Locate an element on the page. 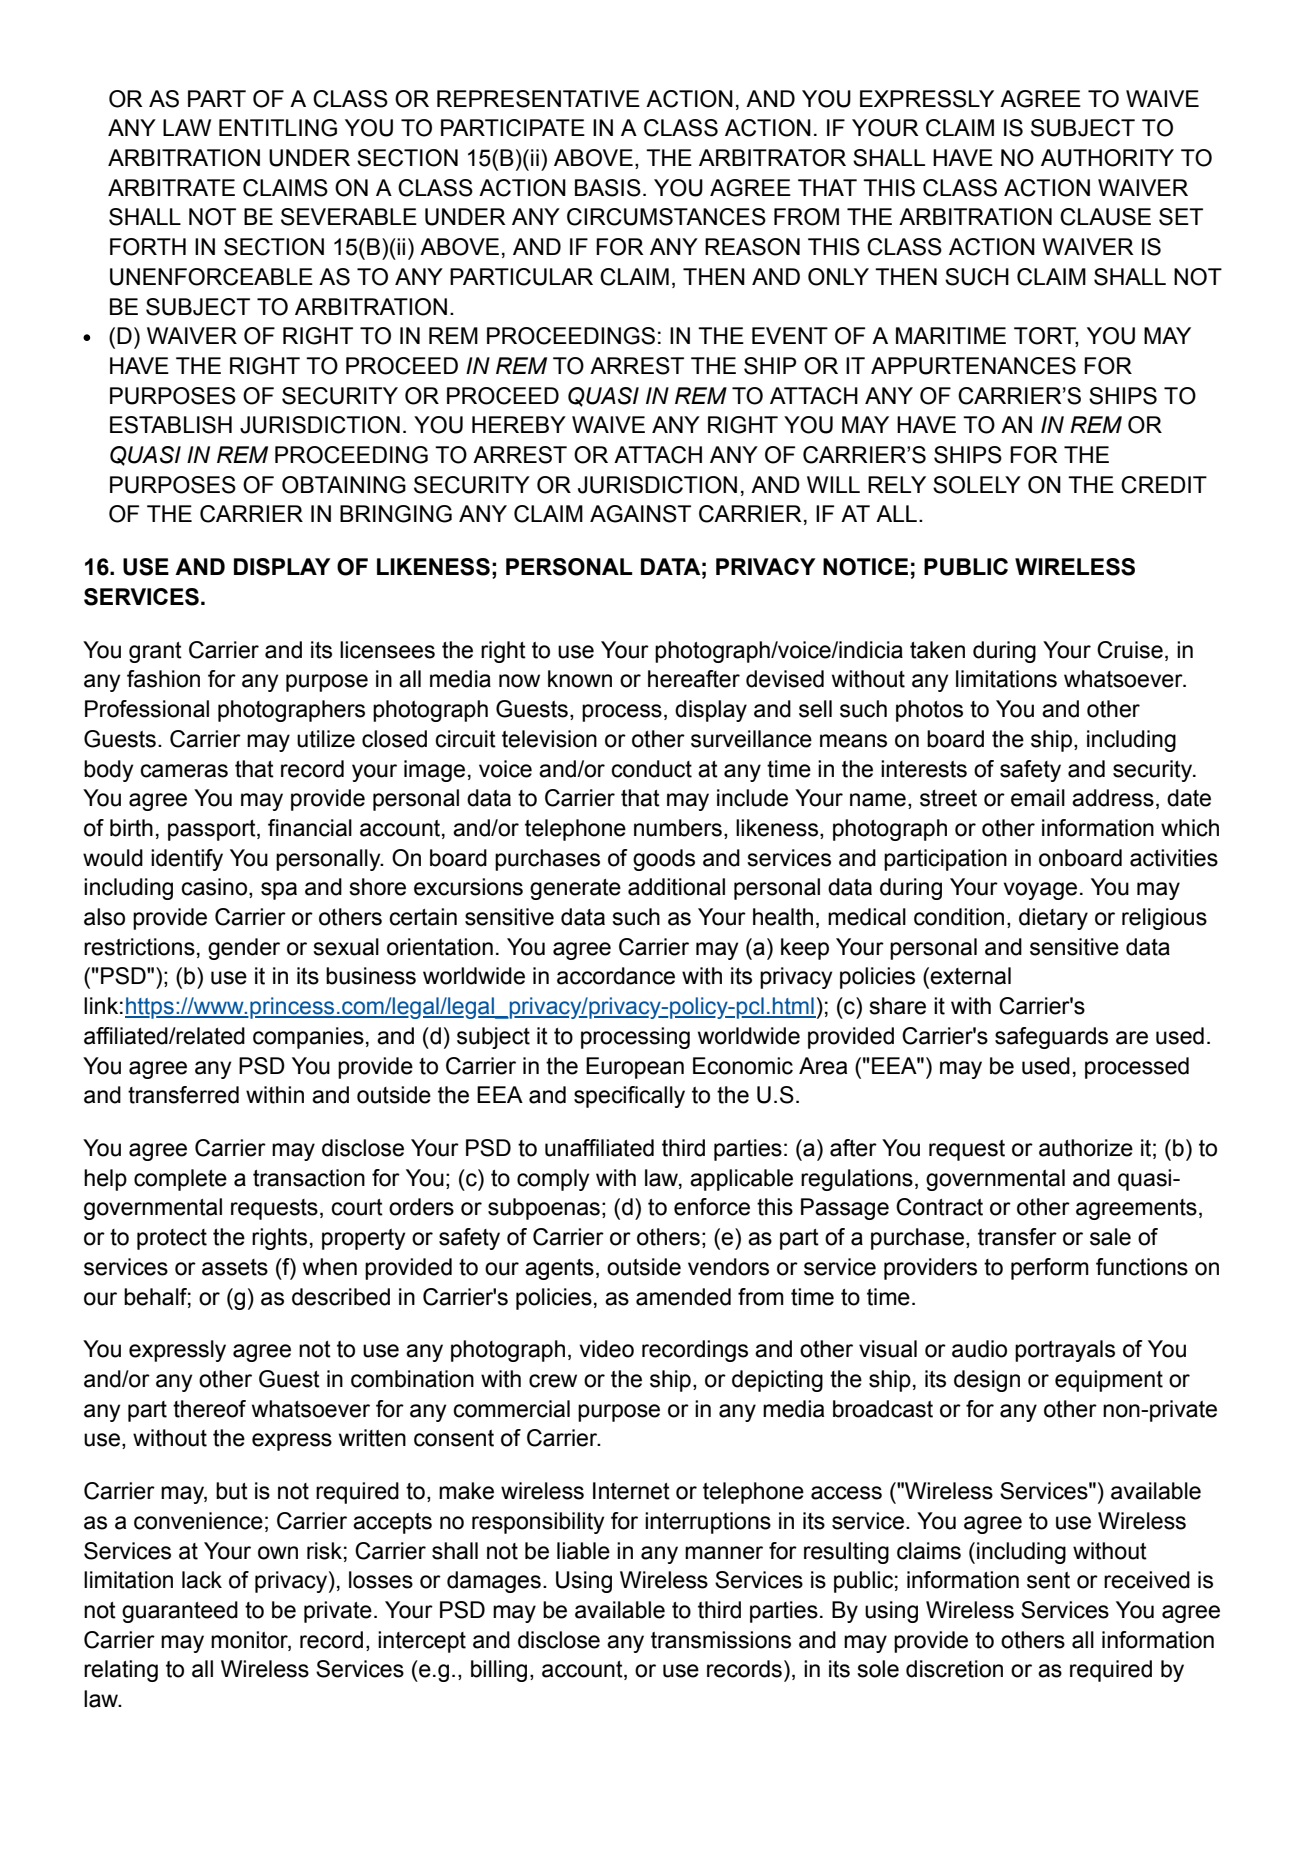 The width and height of the page is (1309, 1850). received is located at coordinates (1147, 1580).
